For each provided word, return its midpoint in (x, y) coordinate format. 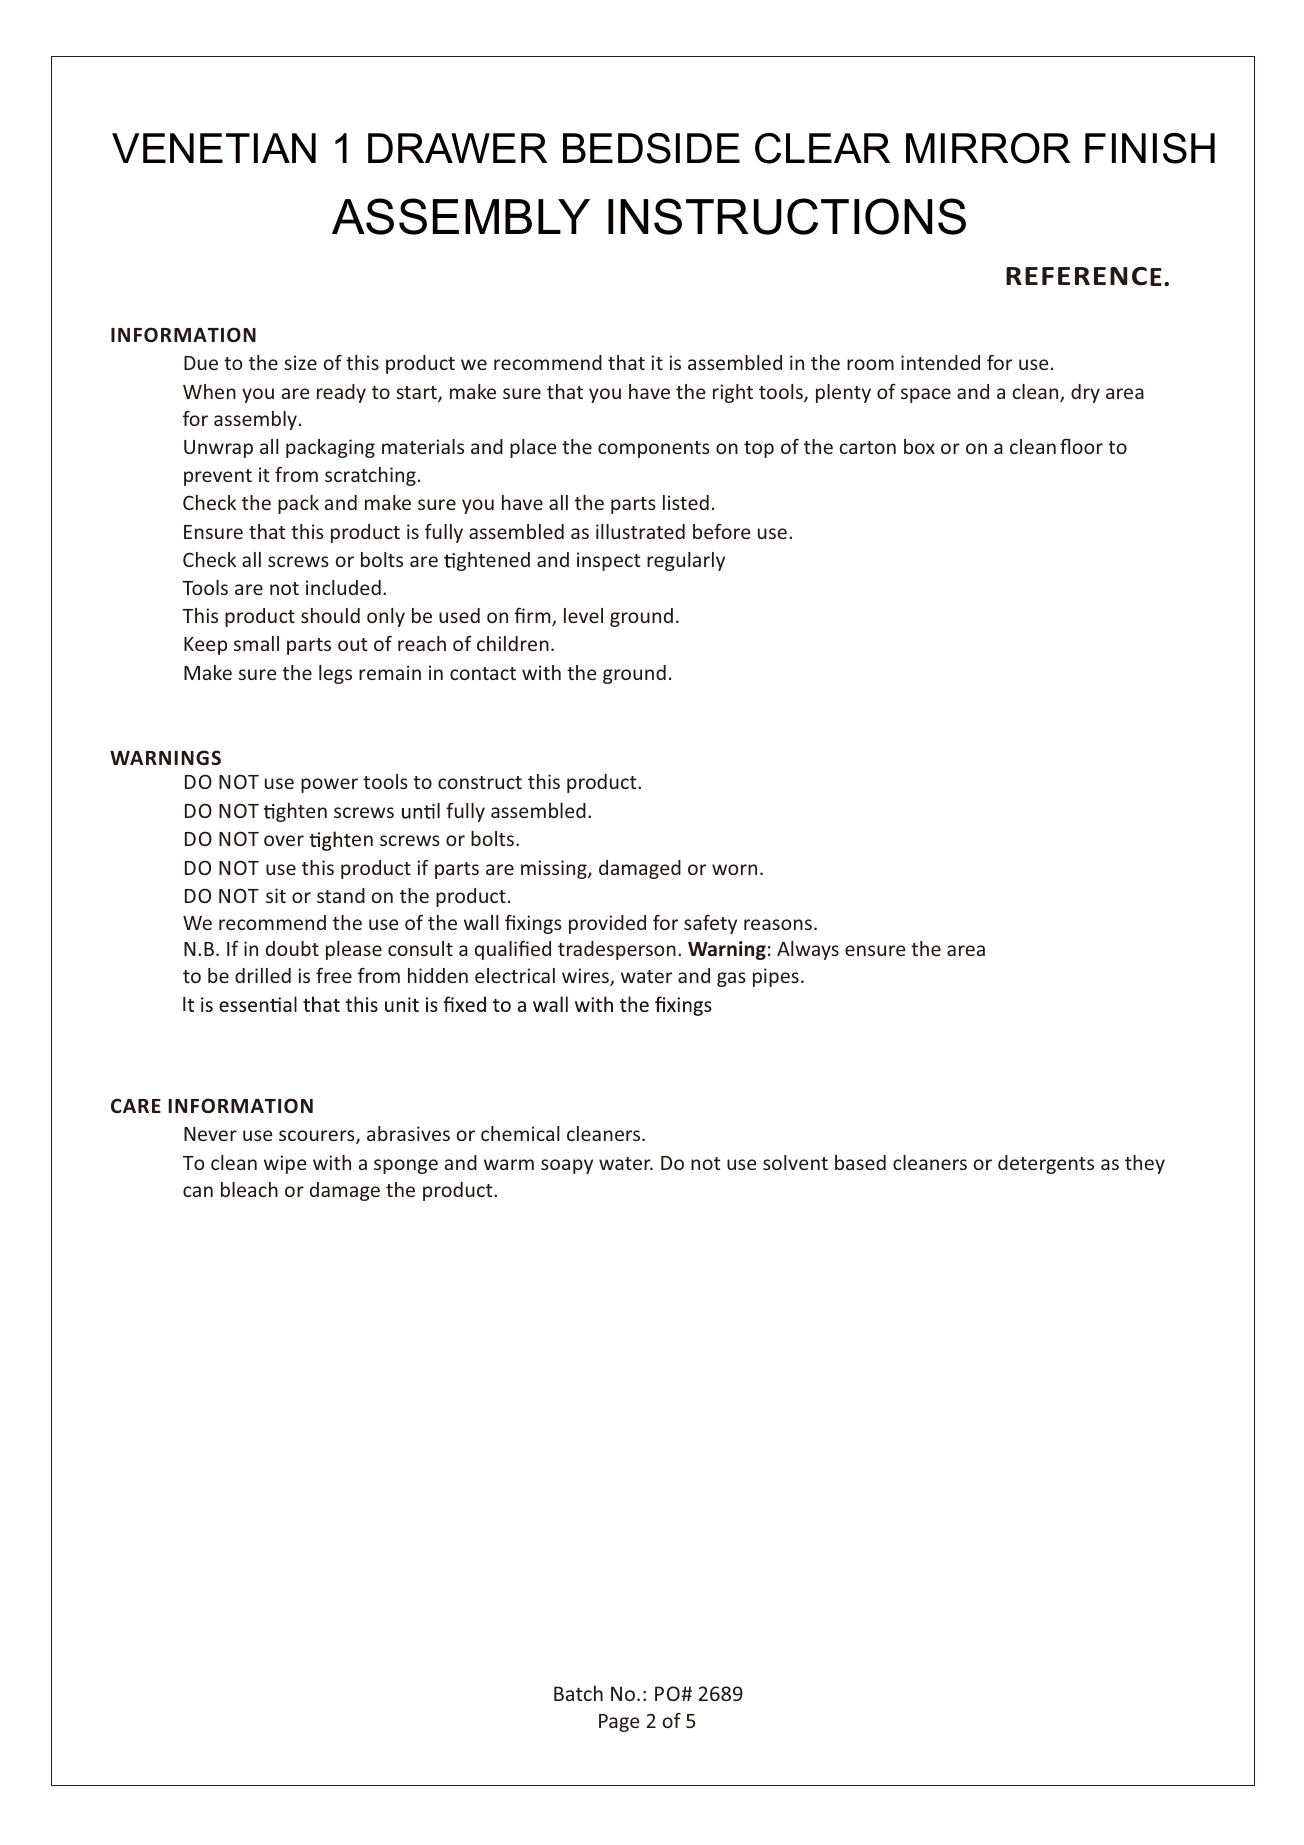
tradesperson (617, 950)
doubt (292, 948)
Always (808, 950)
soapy (567, 1166)
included (343, 587)
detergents (1046, 1164)
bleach (249, 1189)
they (1145, 1164)
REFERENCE (1084, 276)
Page (619, 1723)
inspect (609, 561)
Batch (578, 1693)
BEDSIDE (651, 148)
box (919, 446)
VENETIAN (214, 148)
